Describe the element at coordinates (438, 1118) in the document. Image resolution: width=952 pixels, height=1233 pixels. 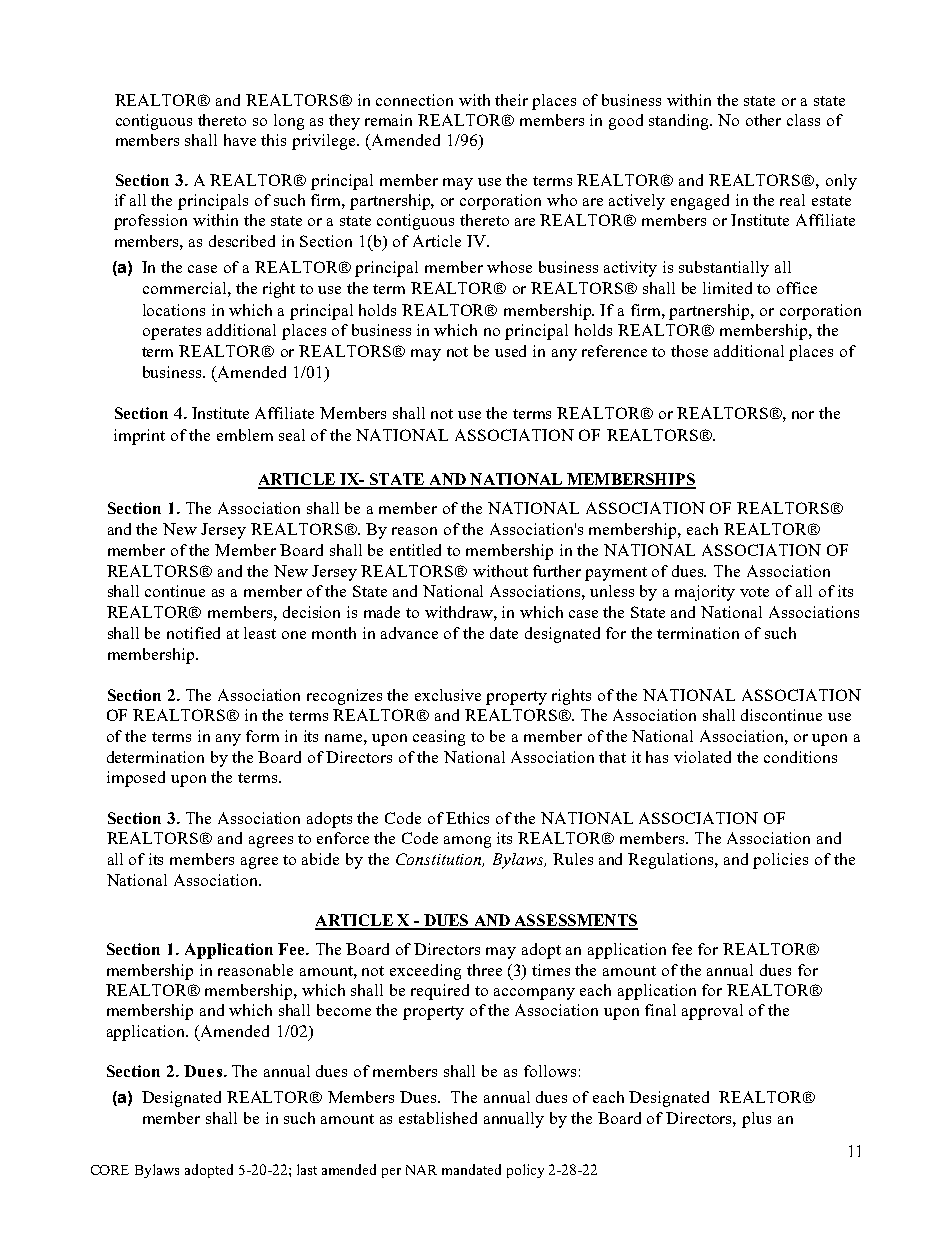
I see `established` at that location.
